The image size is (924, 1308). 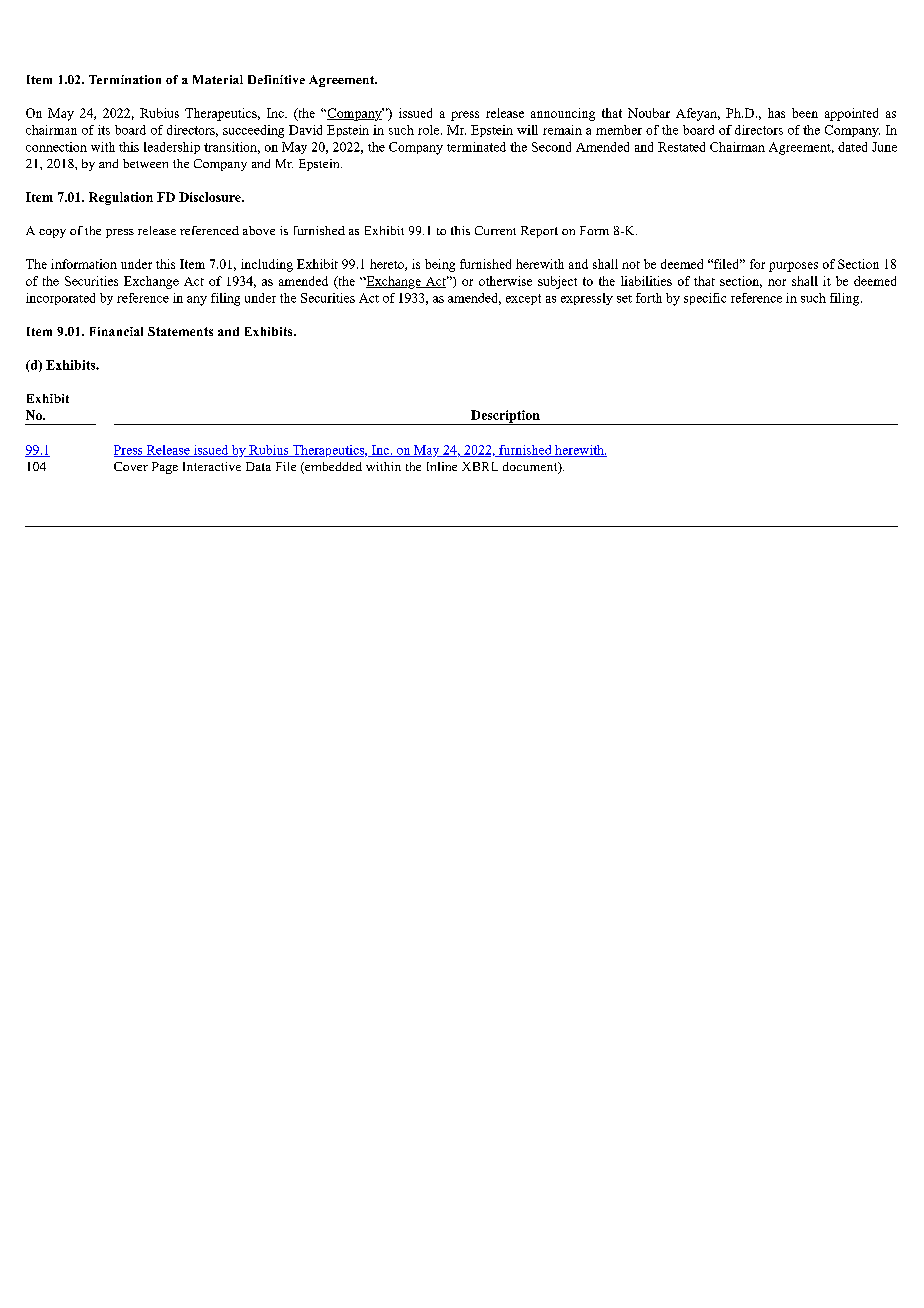 I want to click on being, so click(x=440, y=265).
